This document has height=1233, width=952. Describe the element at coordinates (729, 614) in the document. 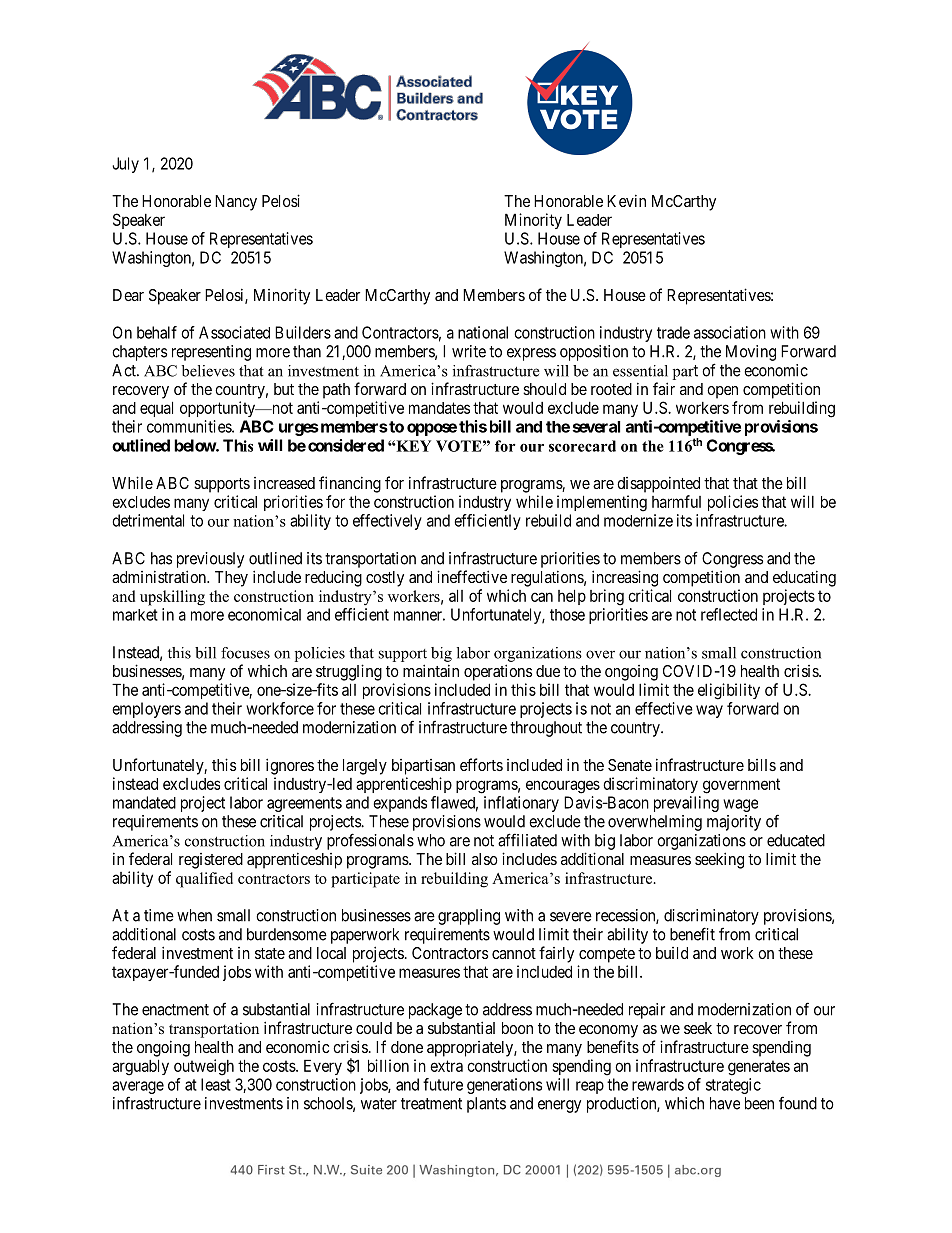

I see `reflected` at that location.
